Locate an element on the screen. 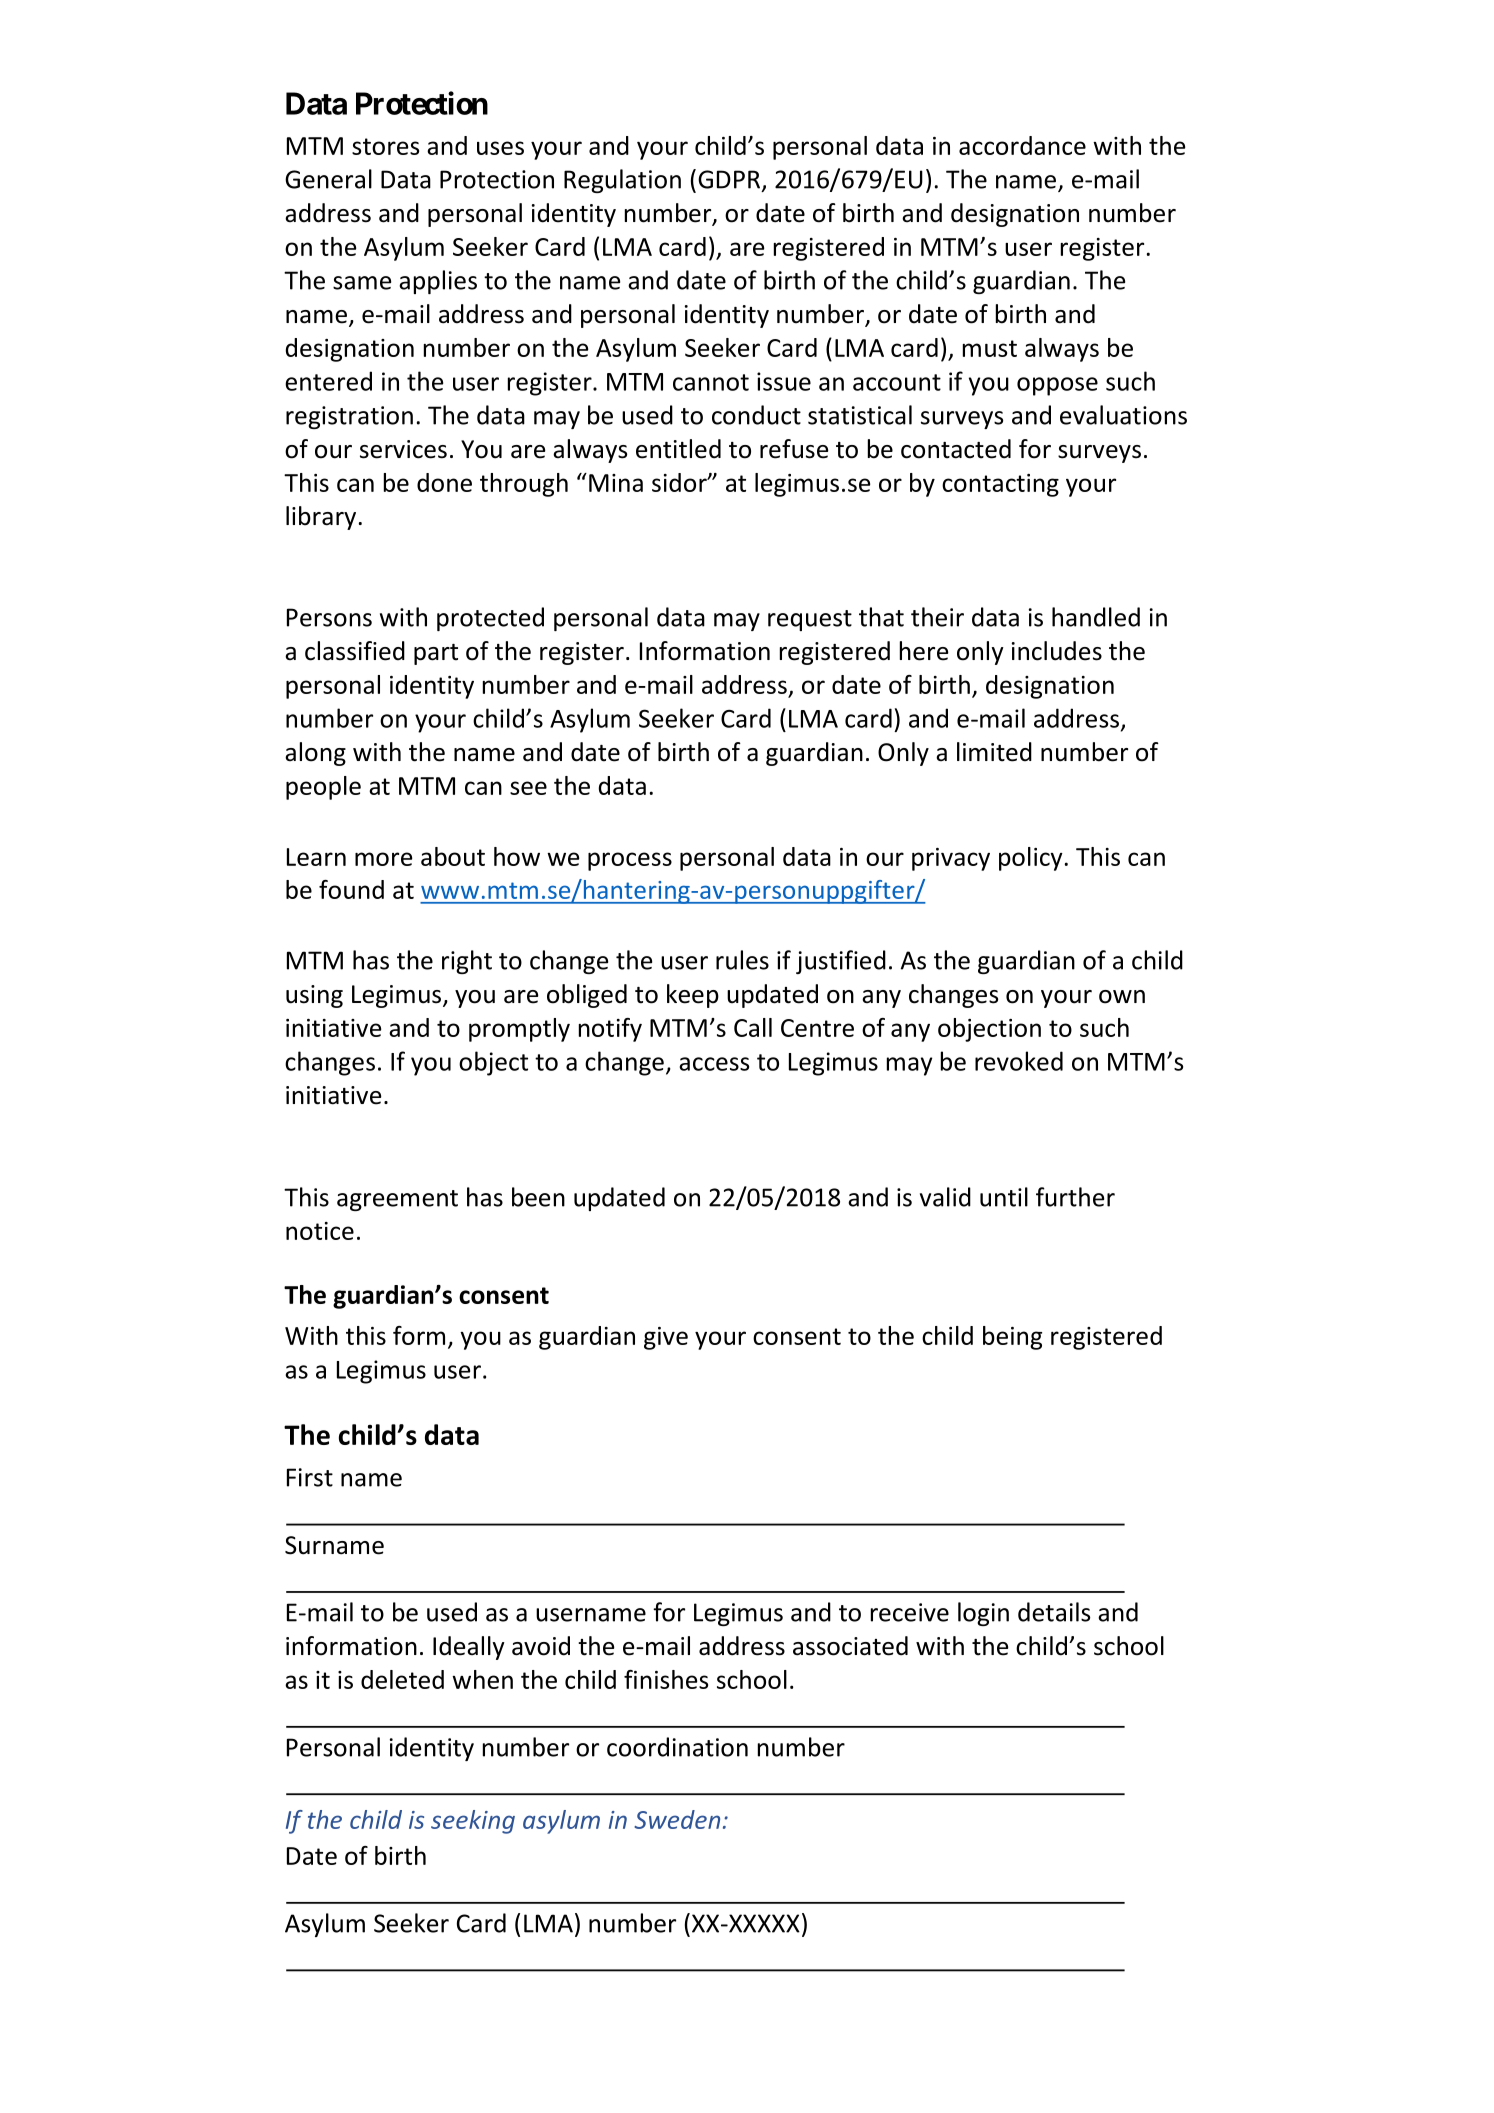 The width and height of the screenshot is (1494, 2113). access is located at coordinates (714, 1064).
